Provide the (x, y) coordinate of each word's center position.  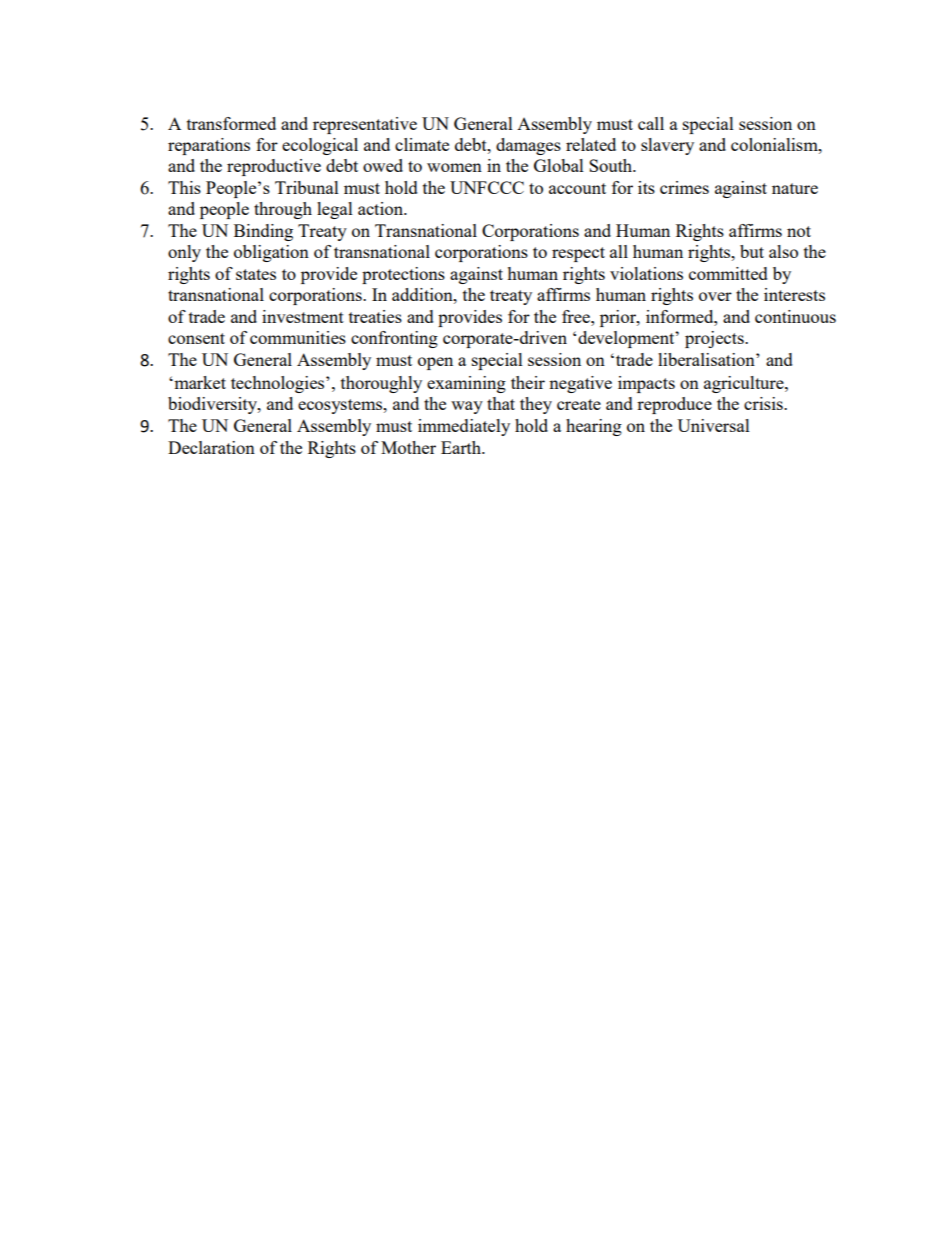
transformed (231, 123)
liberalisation (707, 359)
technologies (279, 384)
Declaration (211, 447)
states (256, 274)
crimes (684, 187)
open (435, 363)
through (283, 210)
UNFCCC (487, 187)
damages (528, 146)
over (715, 296)
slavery (667, 146)
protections (403, 275)
